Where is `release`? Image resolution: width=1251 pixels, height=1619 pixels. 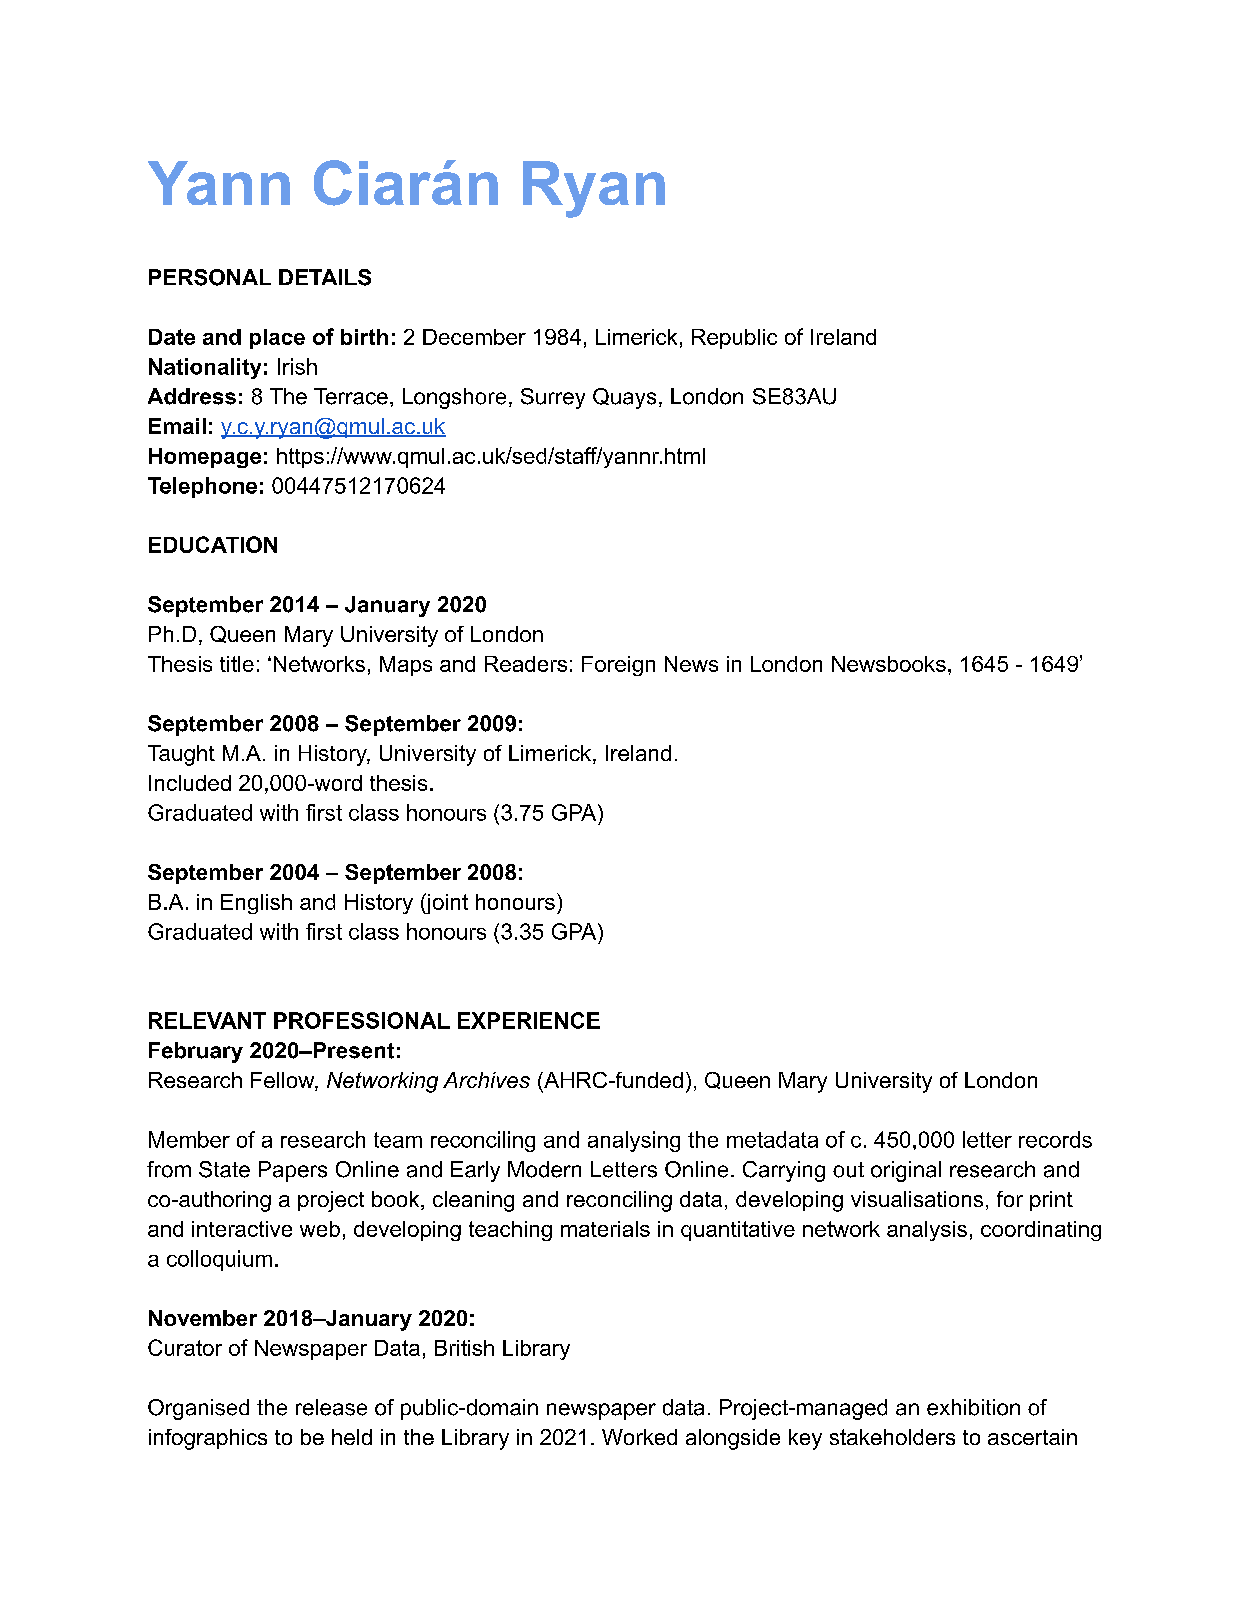 release is located at coordinates (331, 1407).
